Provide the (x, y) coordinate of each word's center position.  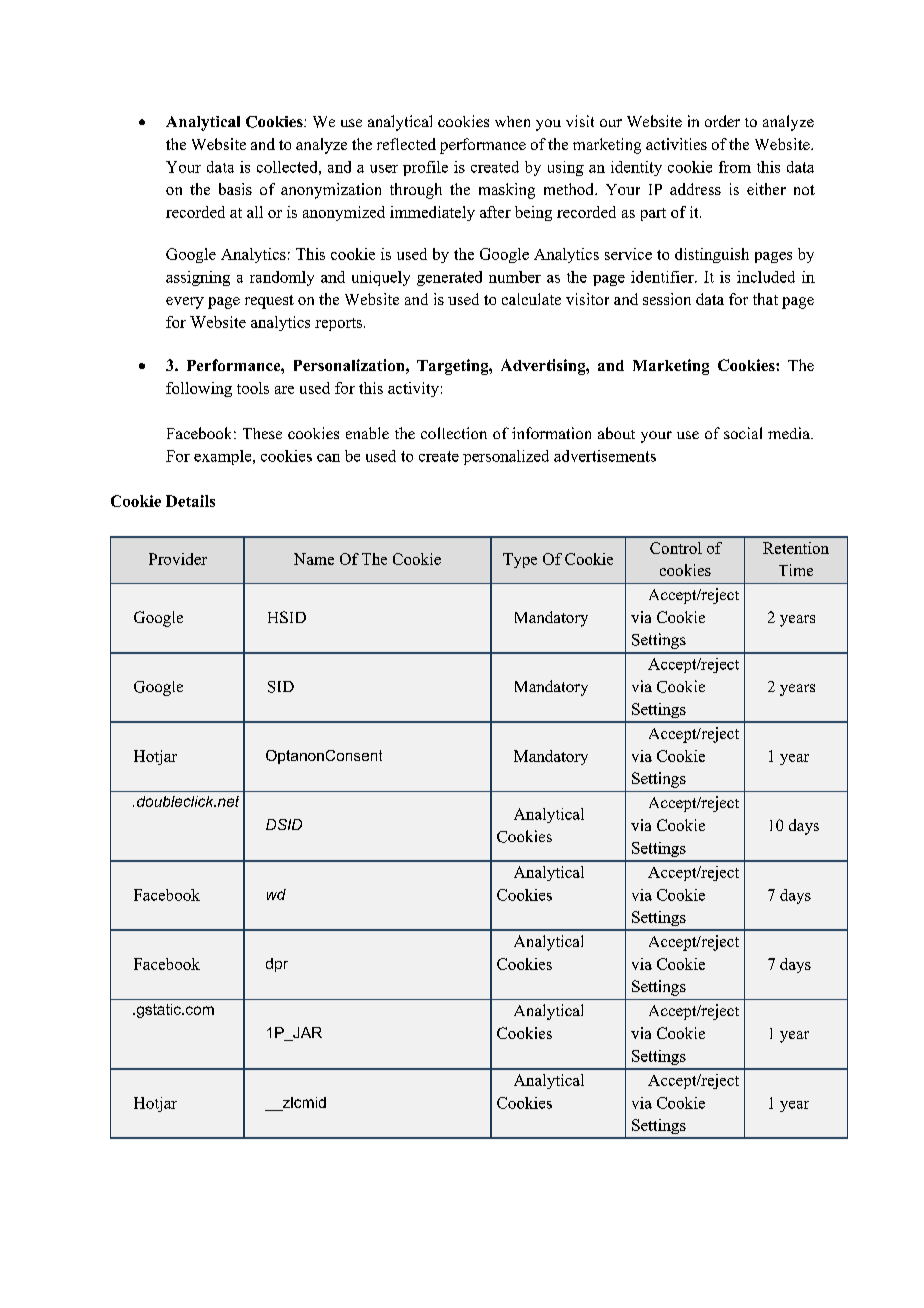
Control (676, 548)
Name (314, 559)
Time (796, 570)
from (735, 167)
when (512, 121)
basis (235, 189)
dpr (277, 965)
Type (520, 560)
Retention (796, 548)
